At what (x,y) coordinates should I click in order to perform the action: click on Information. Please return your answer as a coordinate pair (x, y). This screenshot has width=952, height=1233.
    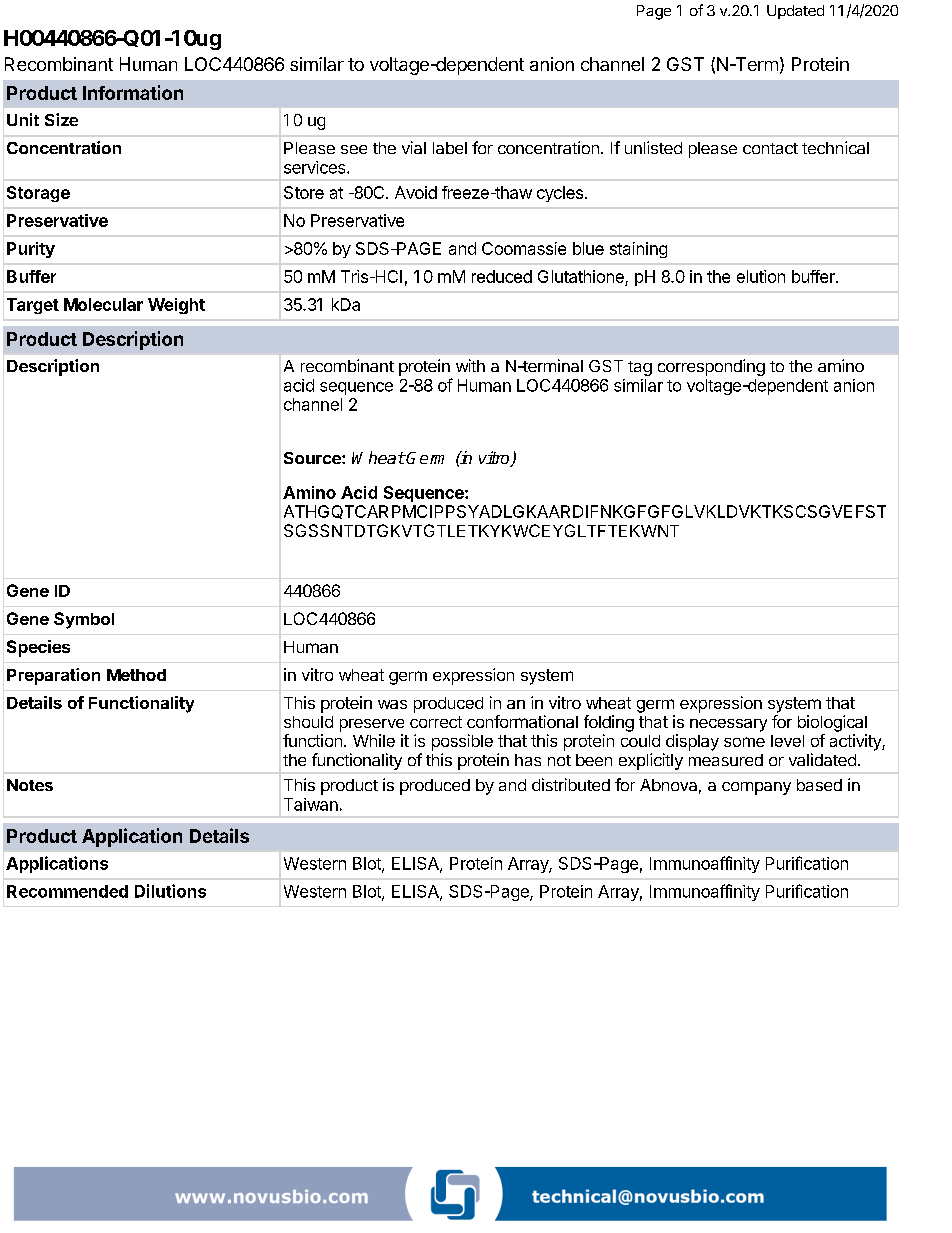
    Looking at the image, I should click on (133, 92).
